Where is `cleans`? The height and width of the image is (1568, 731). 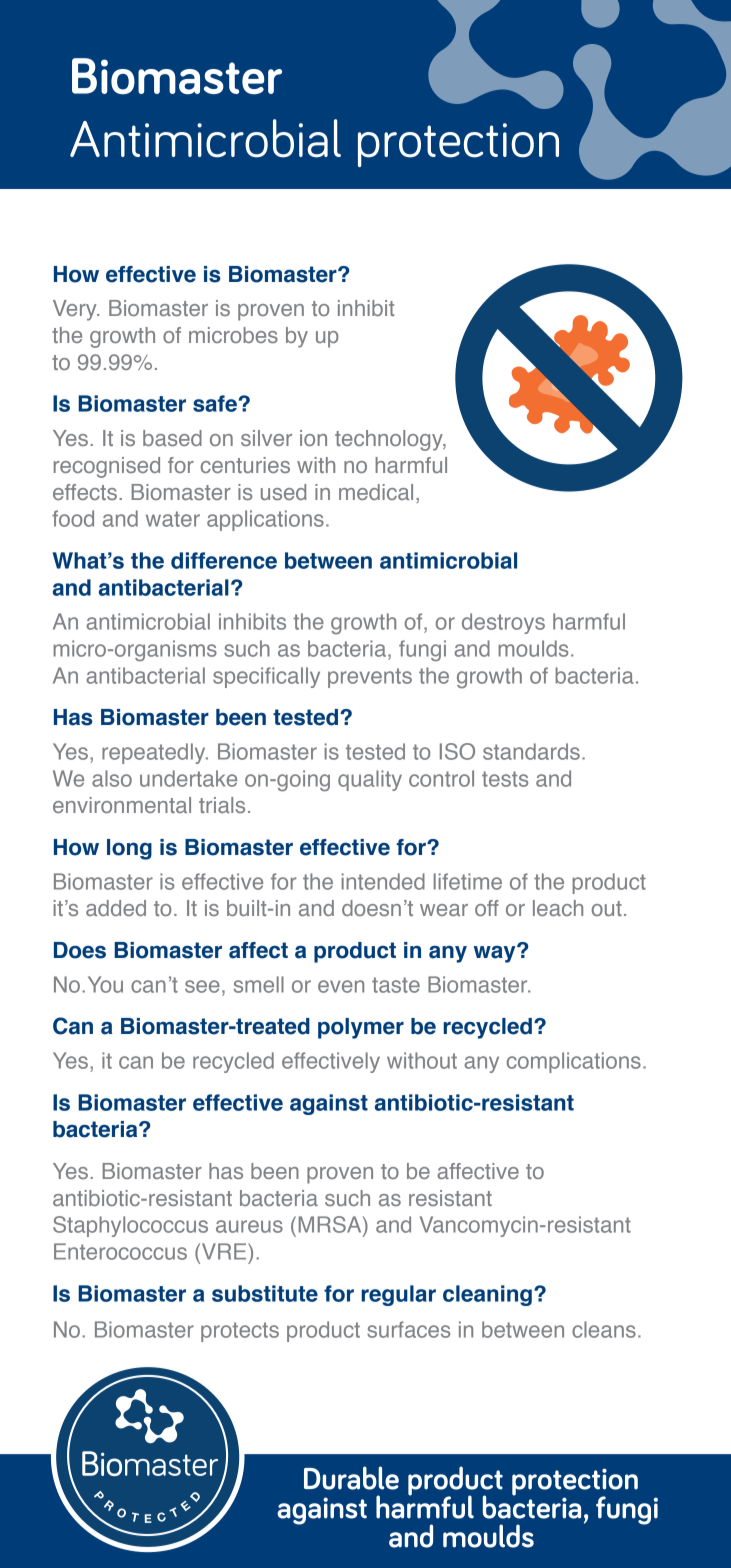
cleans is located at coordinates (604, 1329).
